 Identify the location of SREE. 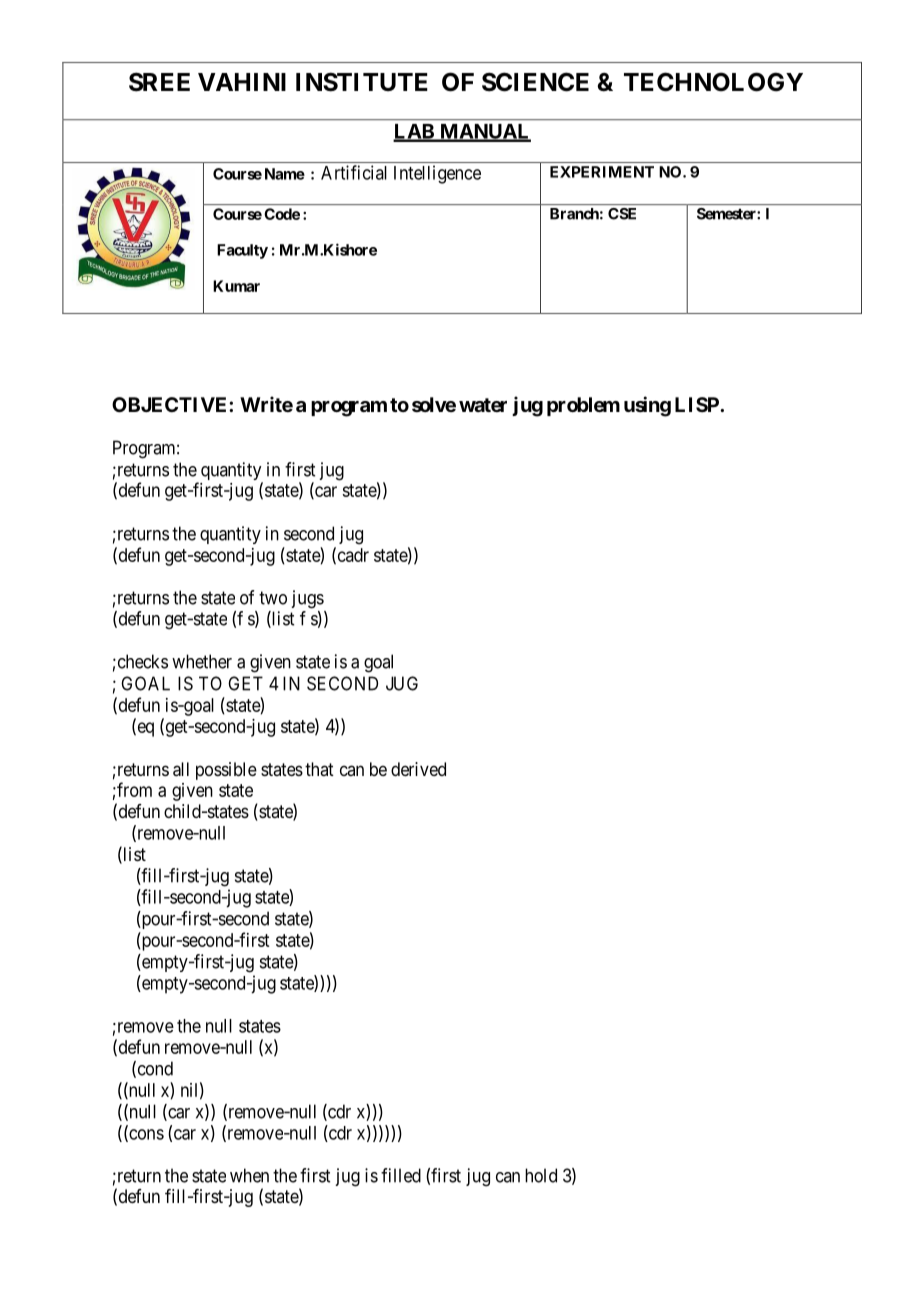
(159, 82).
